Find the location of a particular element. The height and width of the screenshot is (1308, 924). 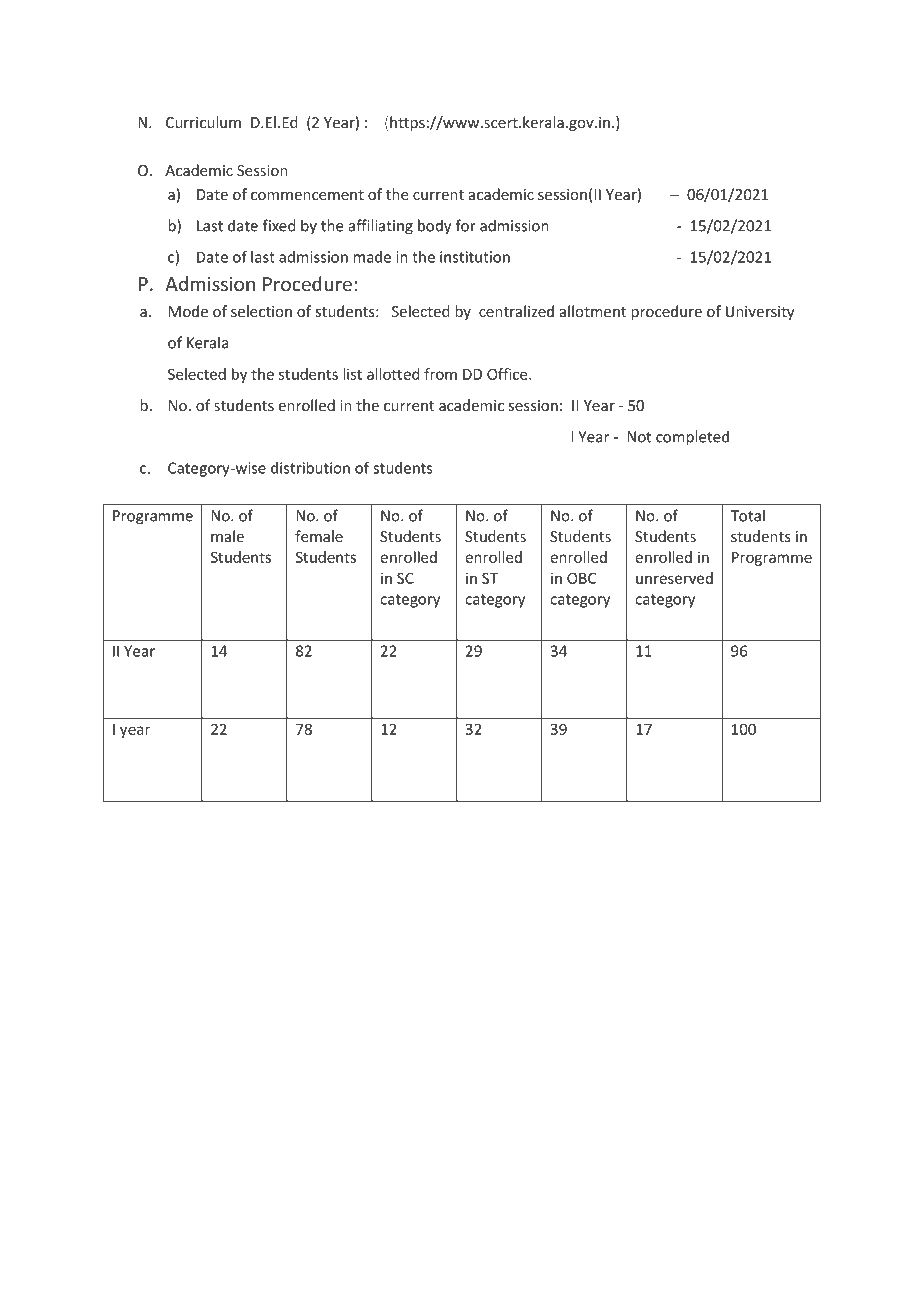

unreserved is located at coordinates (674, 578).
